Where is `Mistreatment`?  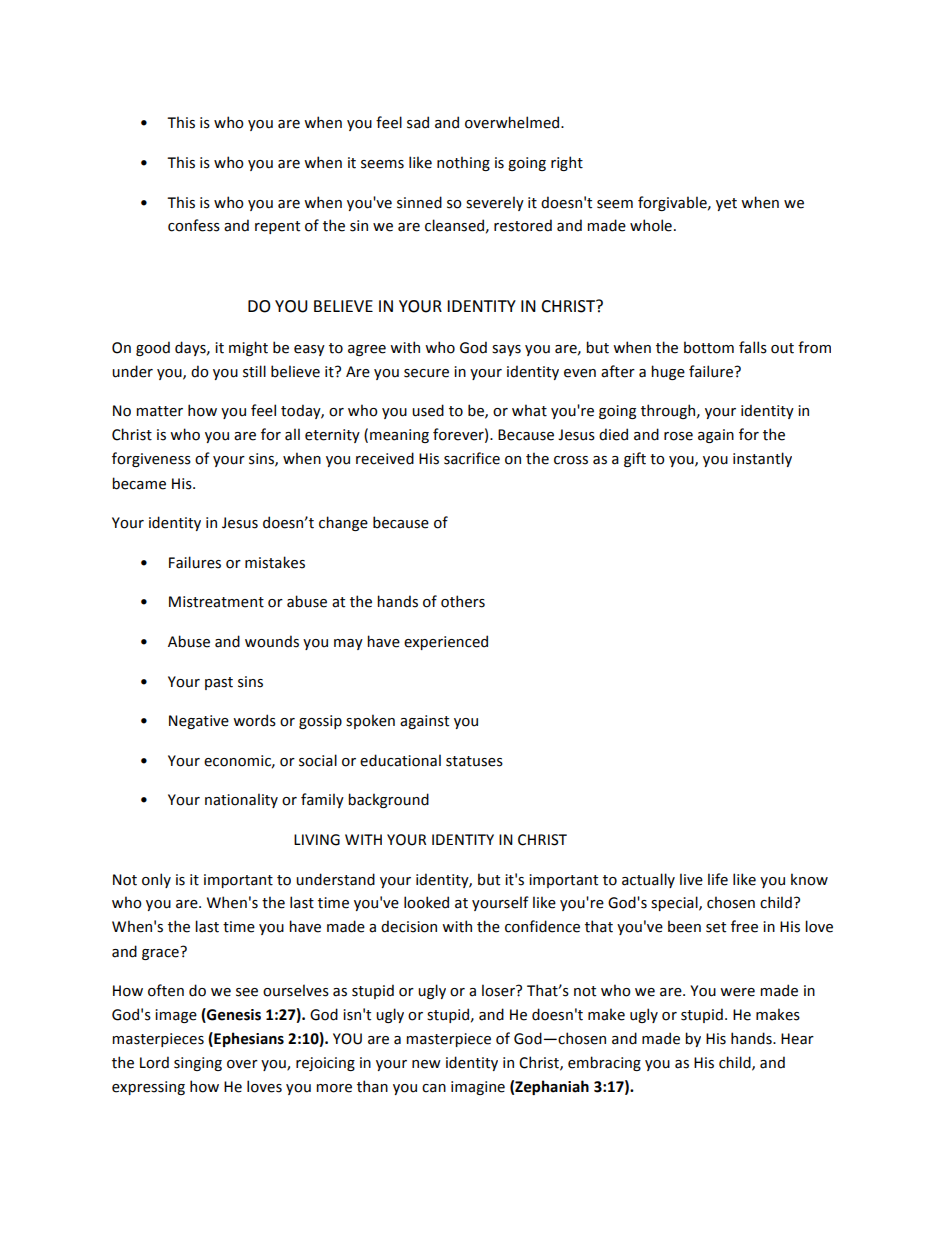
Mistreatment is located at coordinates (216, 602).
